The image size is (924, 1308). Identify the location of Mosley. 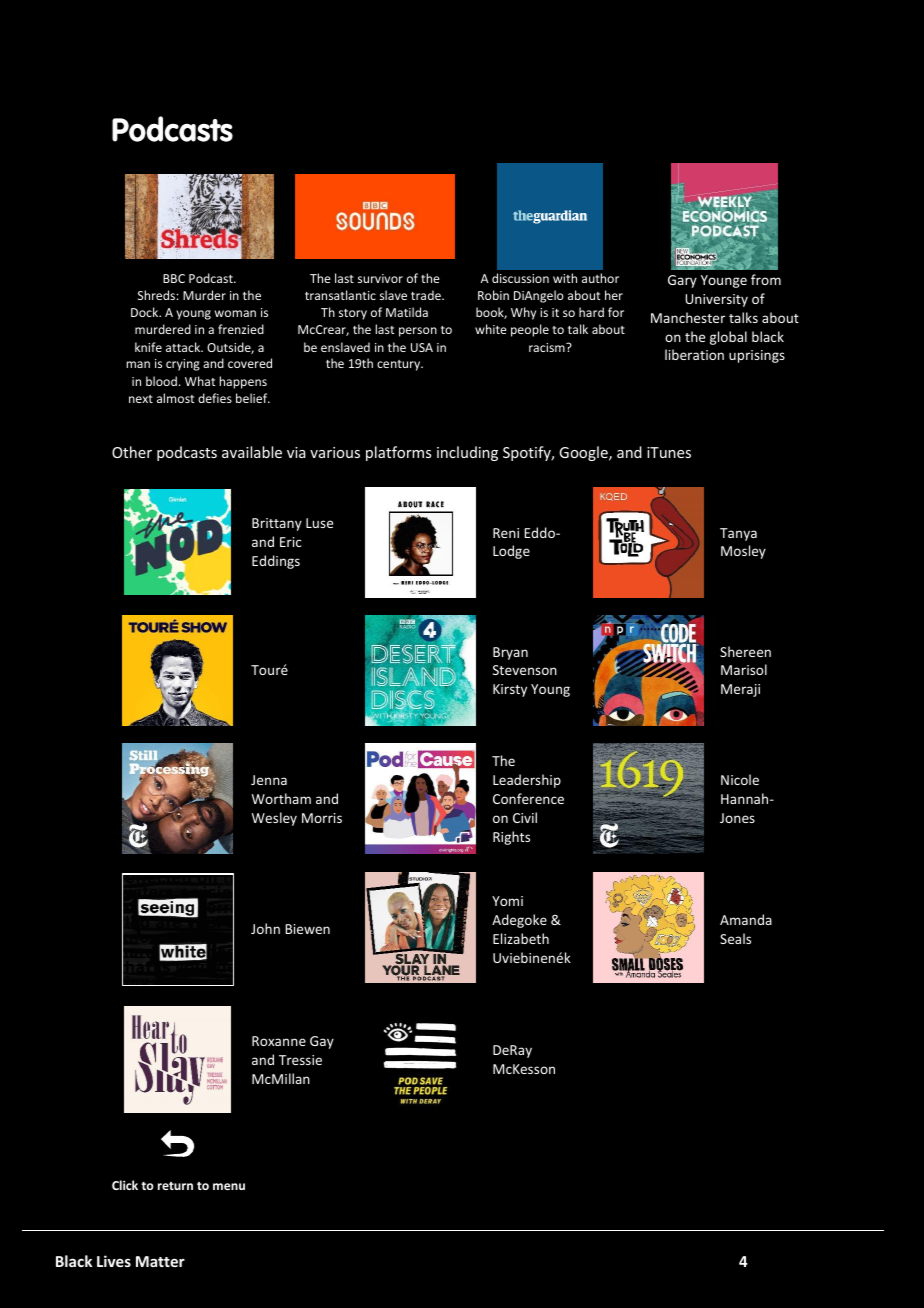
(743, 552).
